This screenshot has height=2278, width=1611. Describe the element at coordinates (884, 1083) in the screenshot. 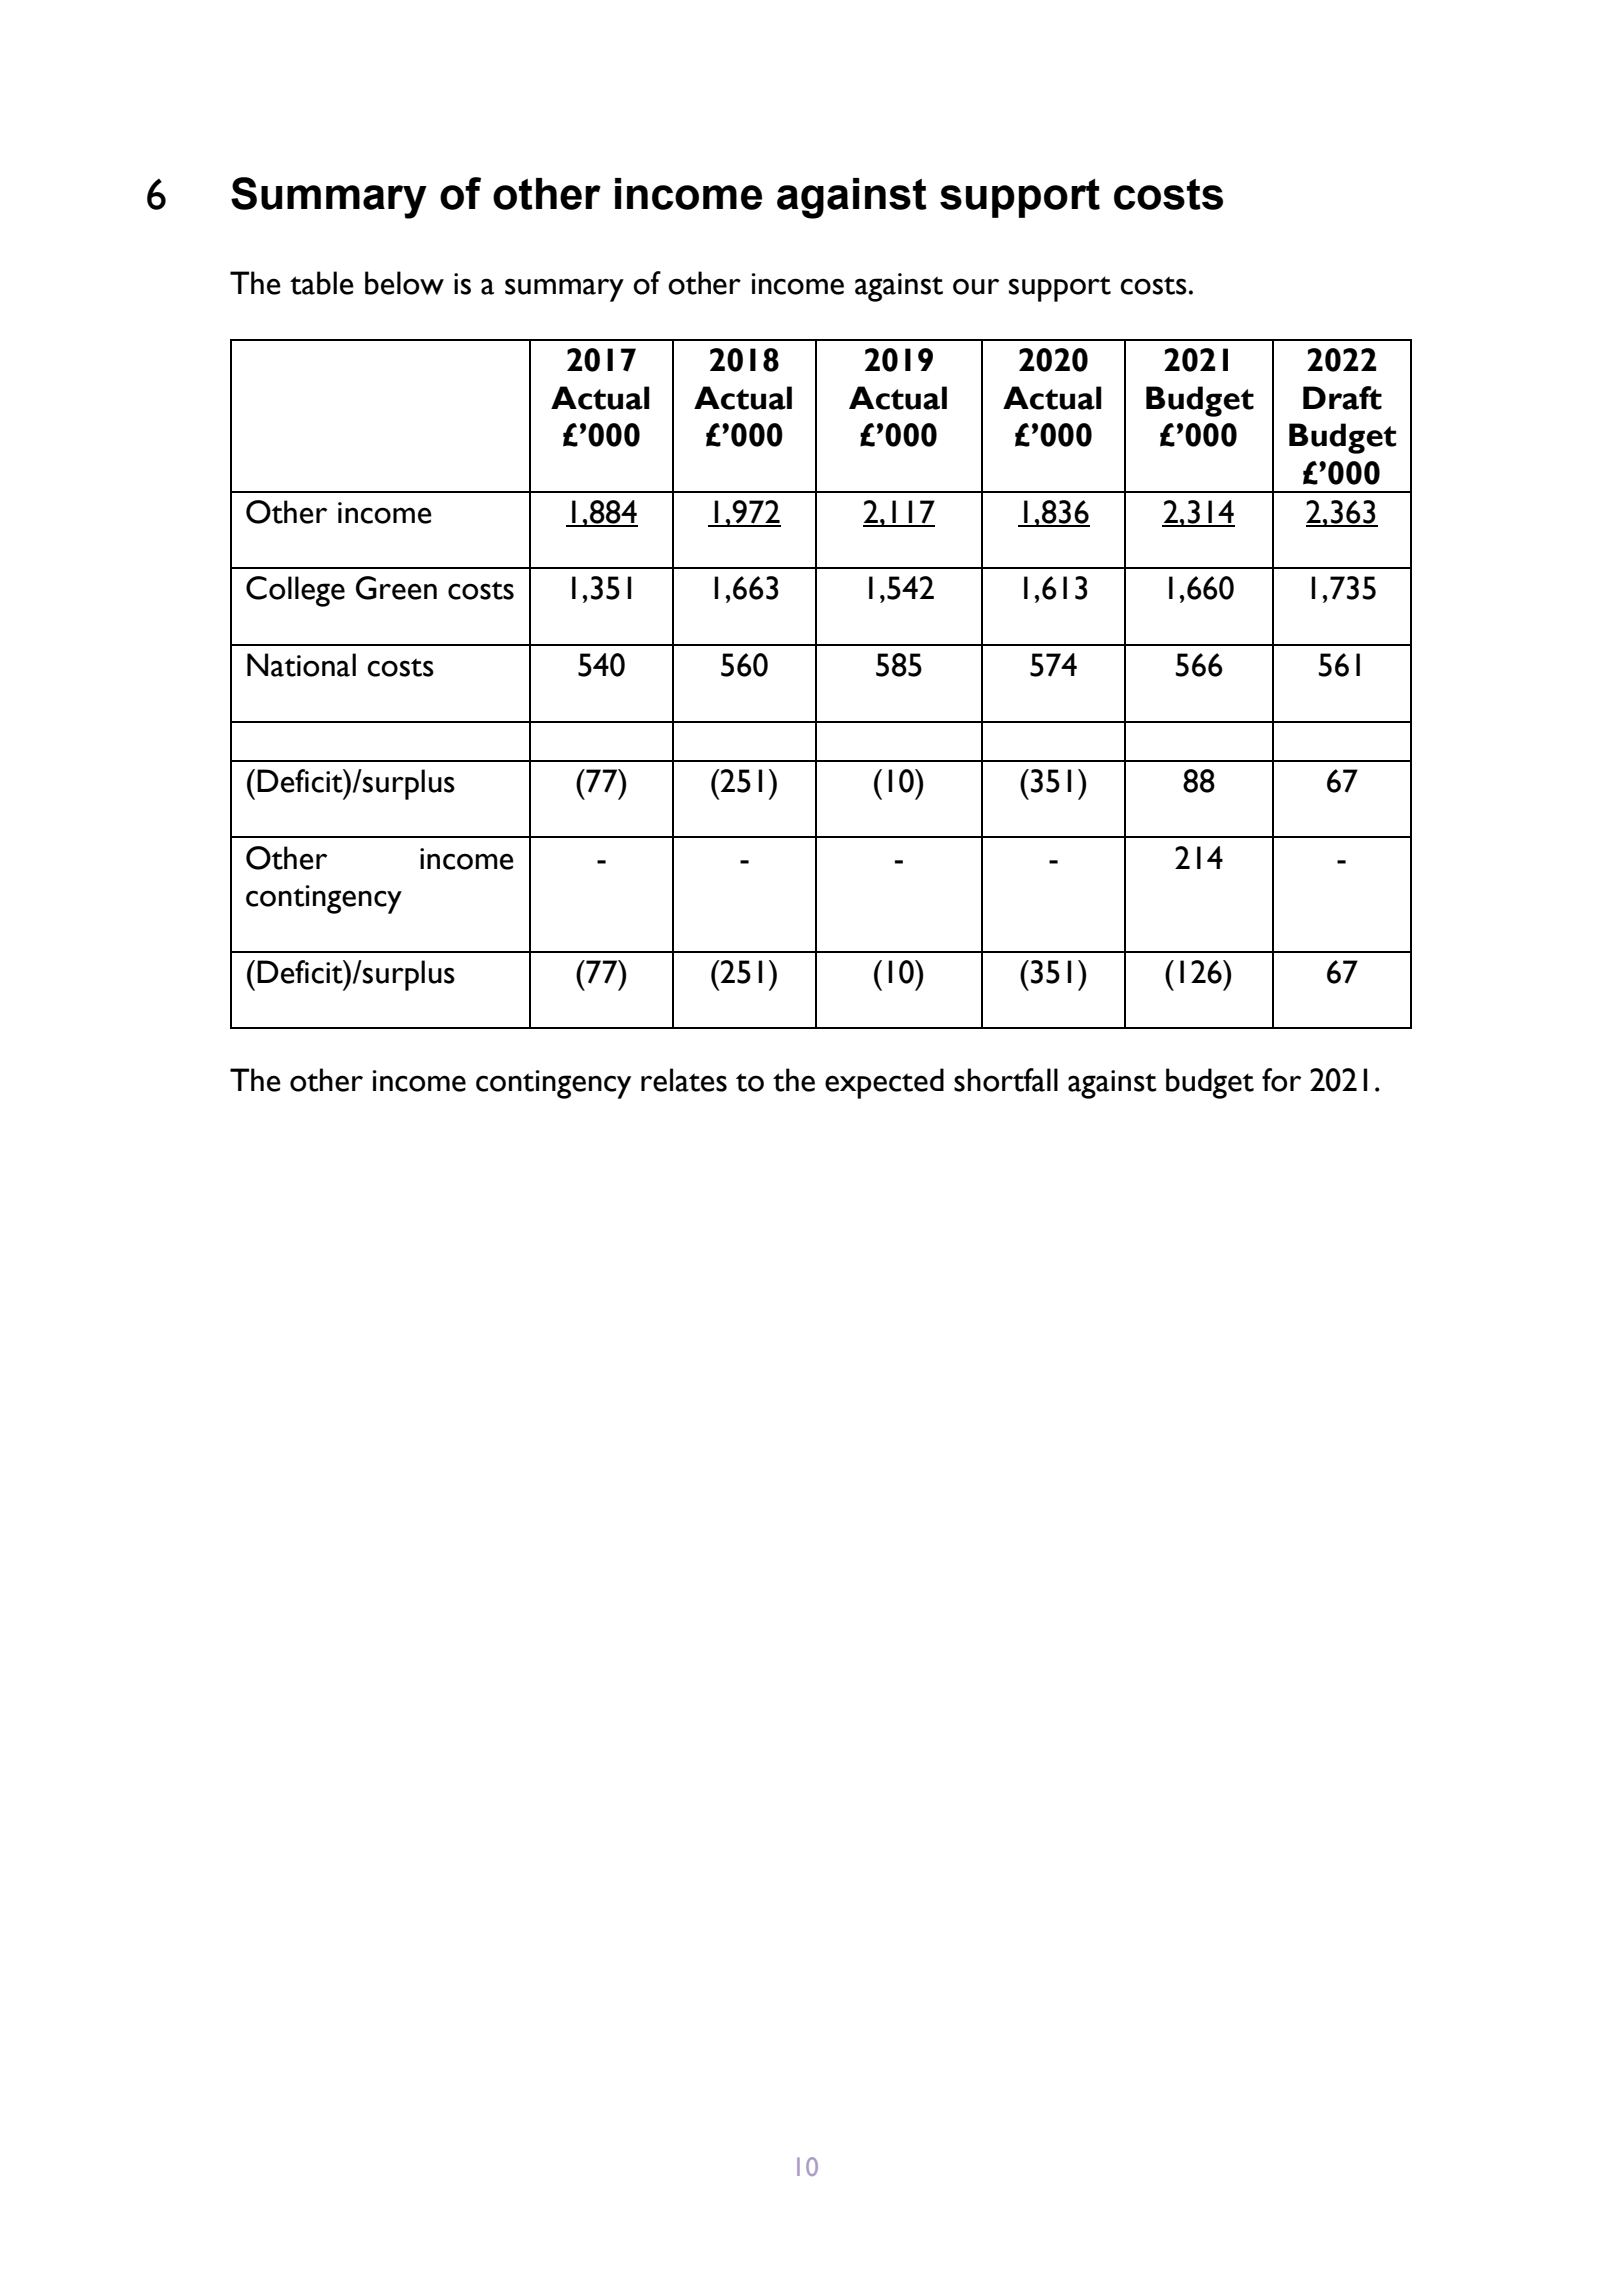

I see `expected` at that location.
